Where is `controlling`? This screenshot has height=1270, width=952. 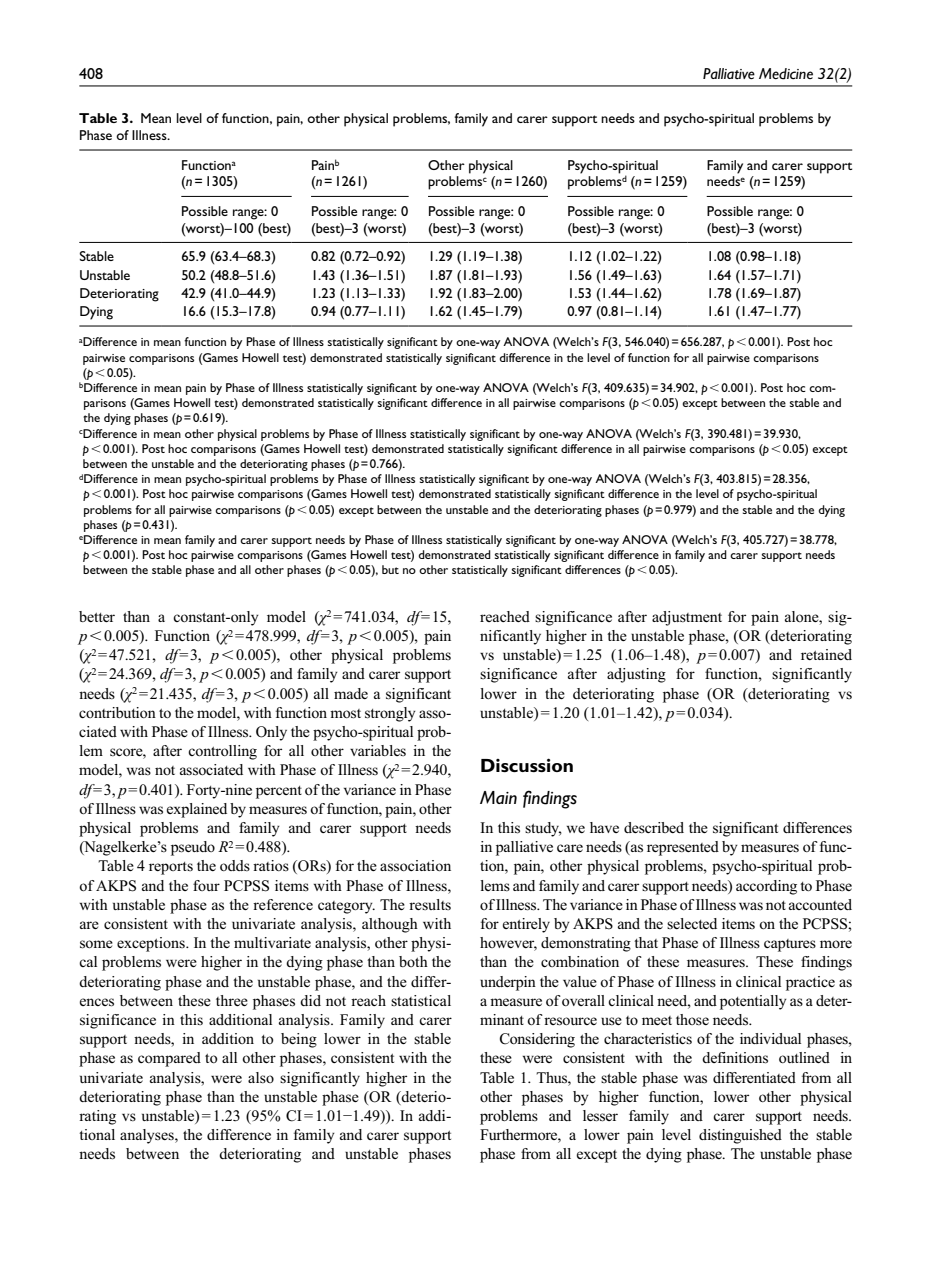 controlling is located at coordinates (222, 752).
